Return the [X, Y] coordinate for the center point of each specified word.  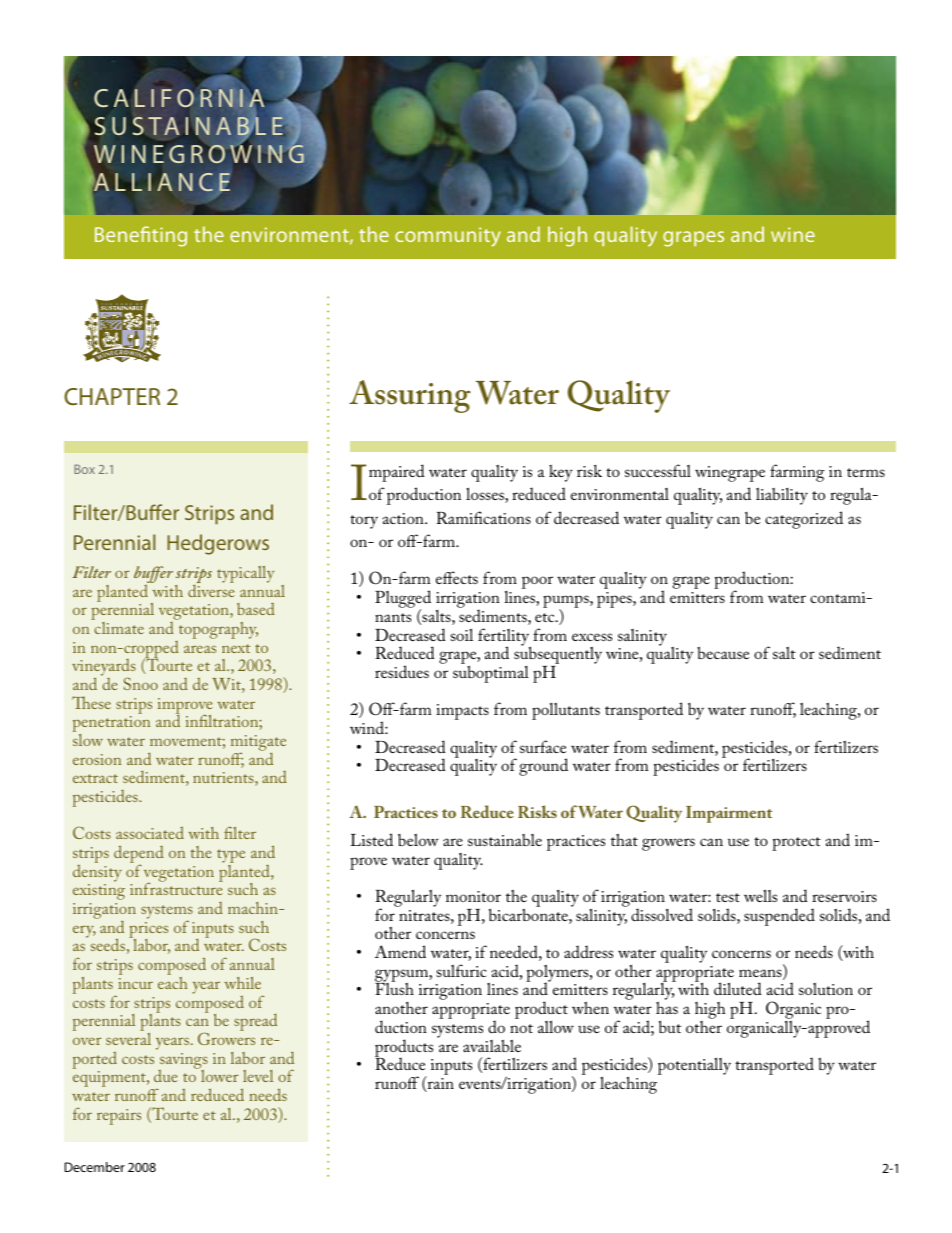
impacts [462, 712]
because [723, 653]
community [448, 237]
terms [866, 472]
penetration [111, 725]
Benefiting [141, 236]
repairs [119, 1117]
